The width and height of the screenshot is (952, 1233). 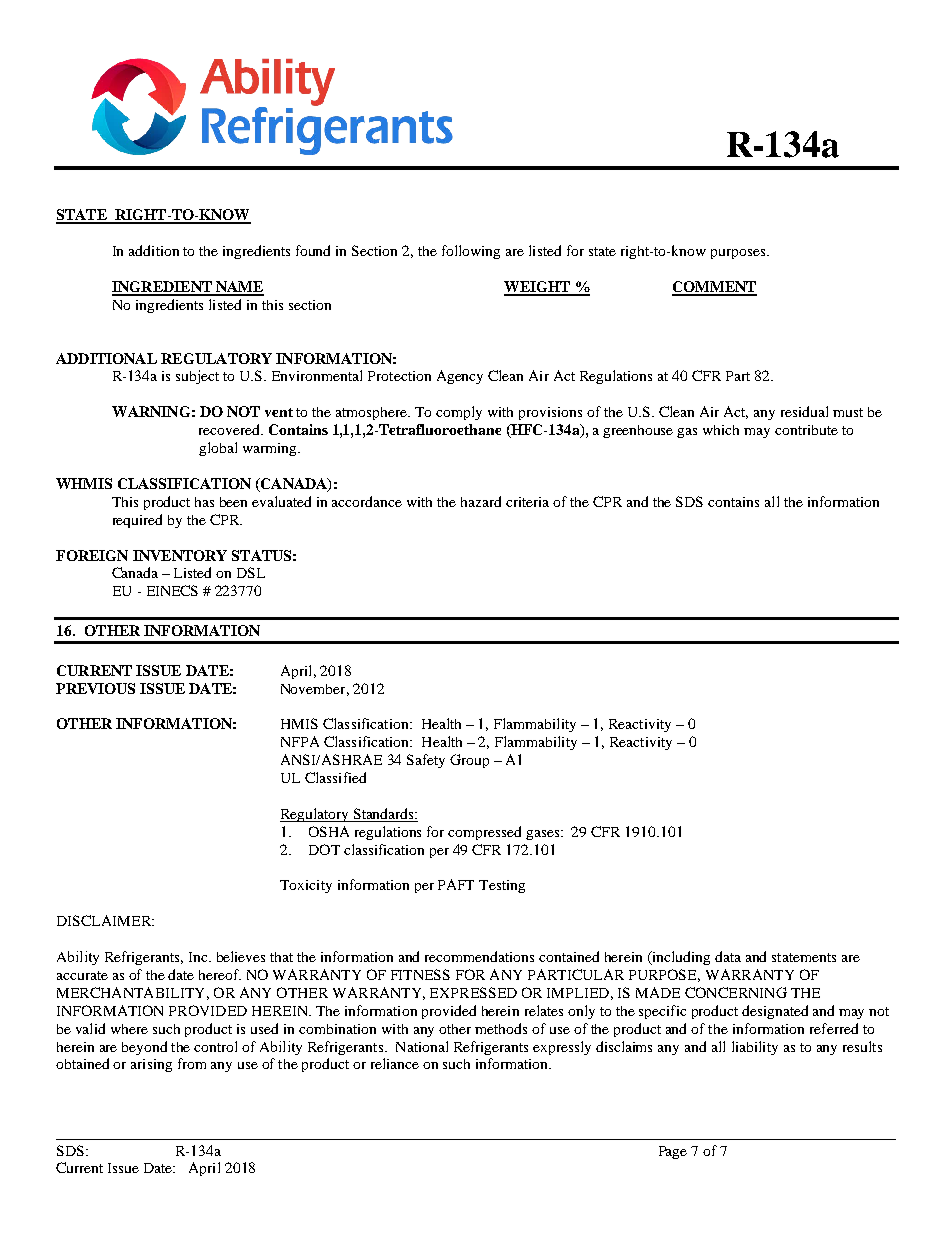 I want to click on PREVIOUS, so click(x=95, y=688).
